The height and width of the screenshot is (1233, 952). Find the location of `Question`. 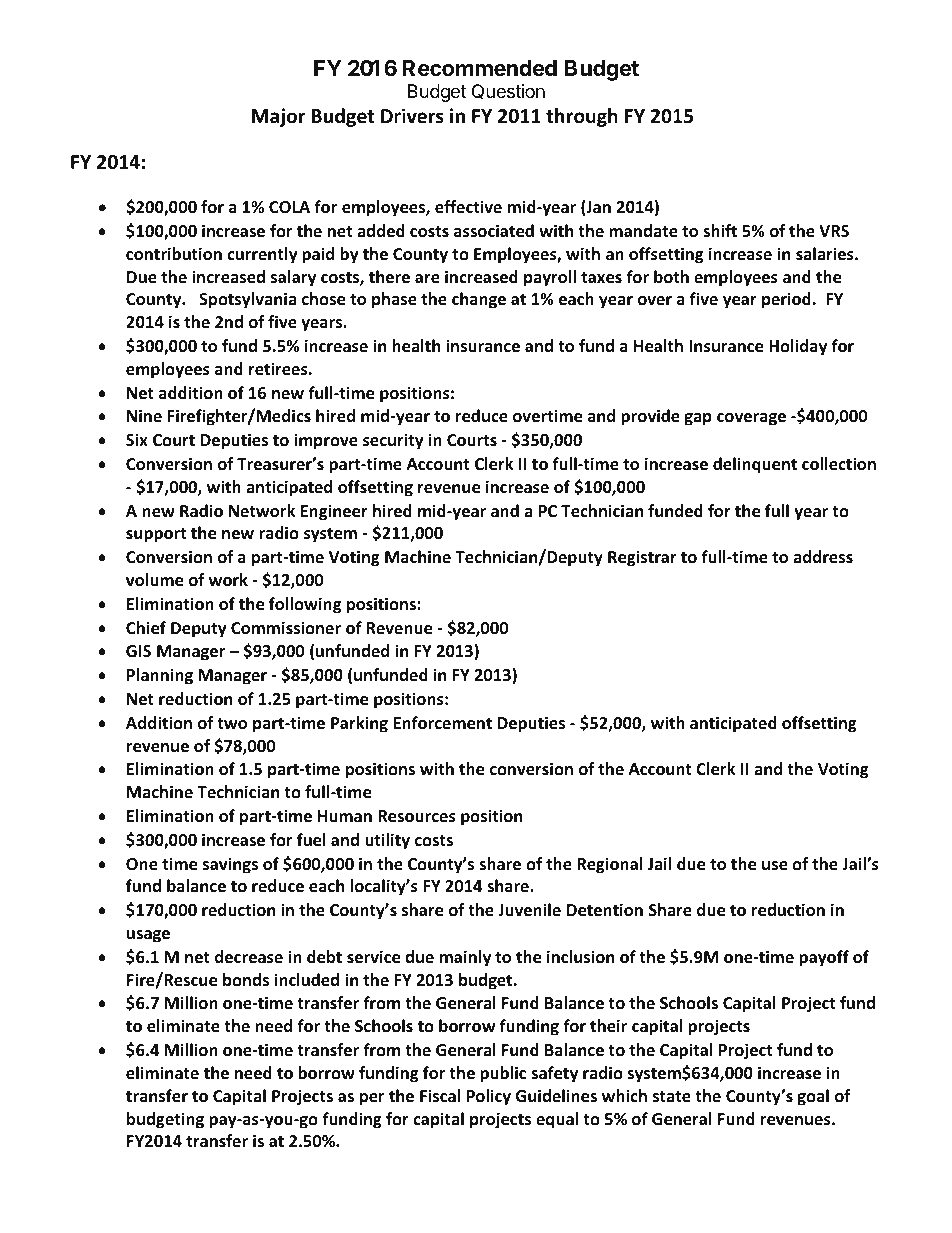

Question is located at coordinates (508, 92).
